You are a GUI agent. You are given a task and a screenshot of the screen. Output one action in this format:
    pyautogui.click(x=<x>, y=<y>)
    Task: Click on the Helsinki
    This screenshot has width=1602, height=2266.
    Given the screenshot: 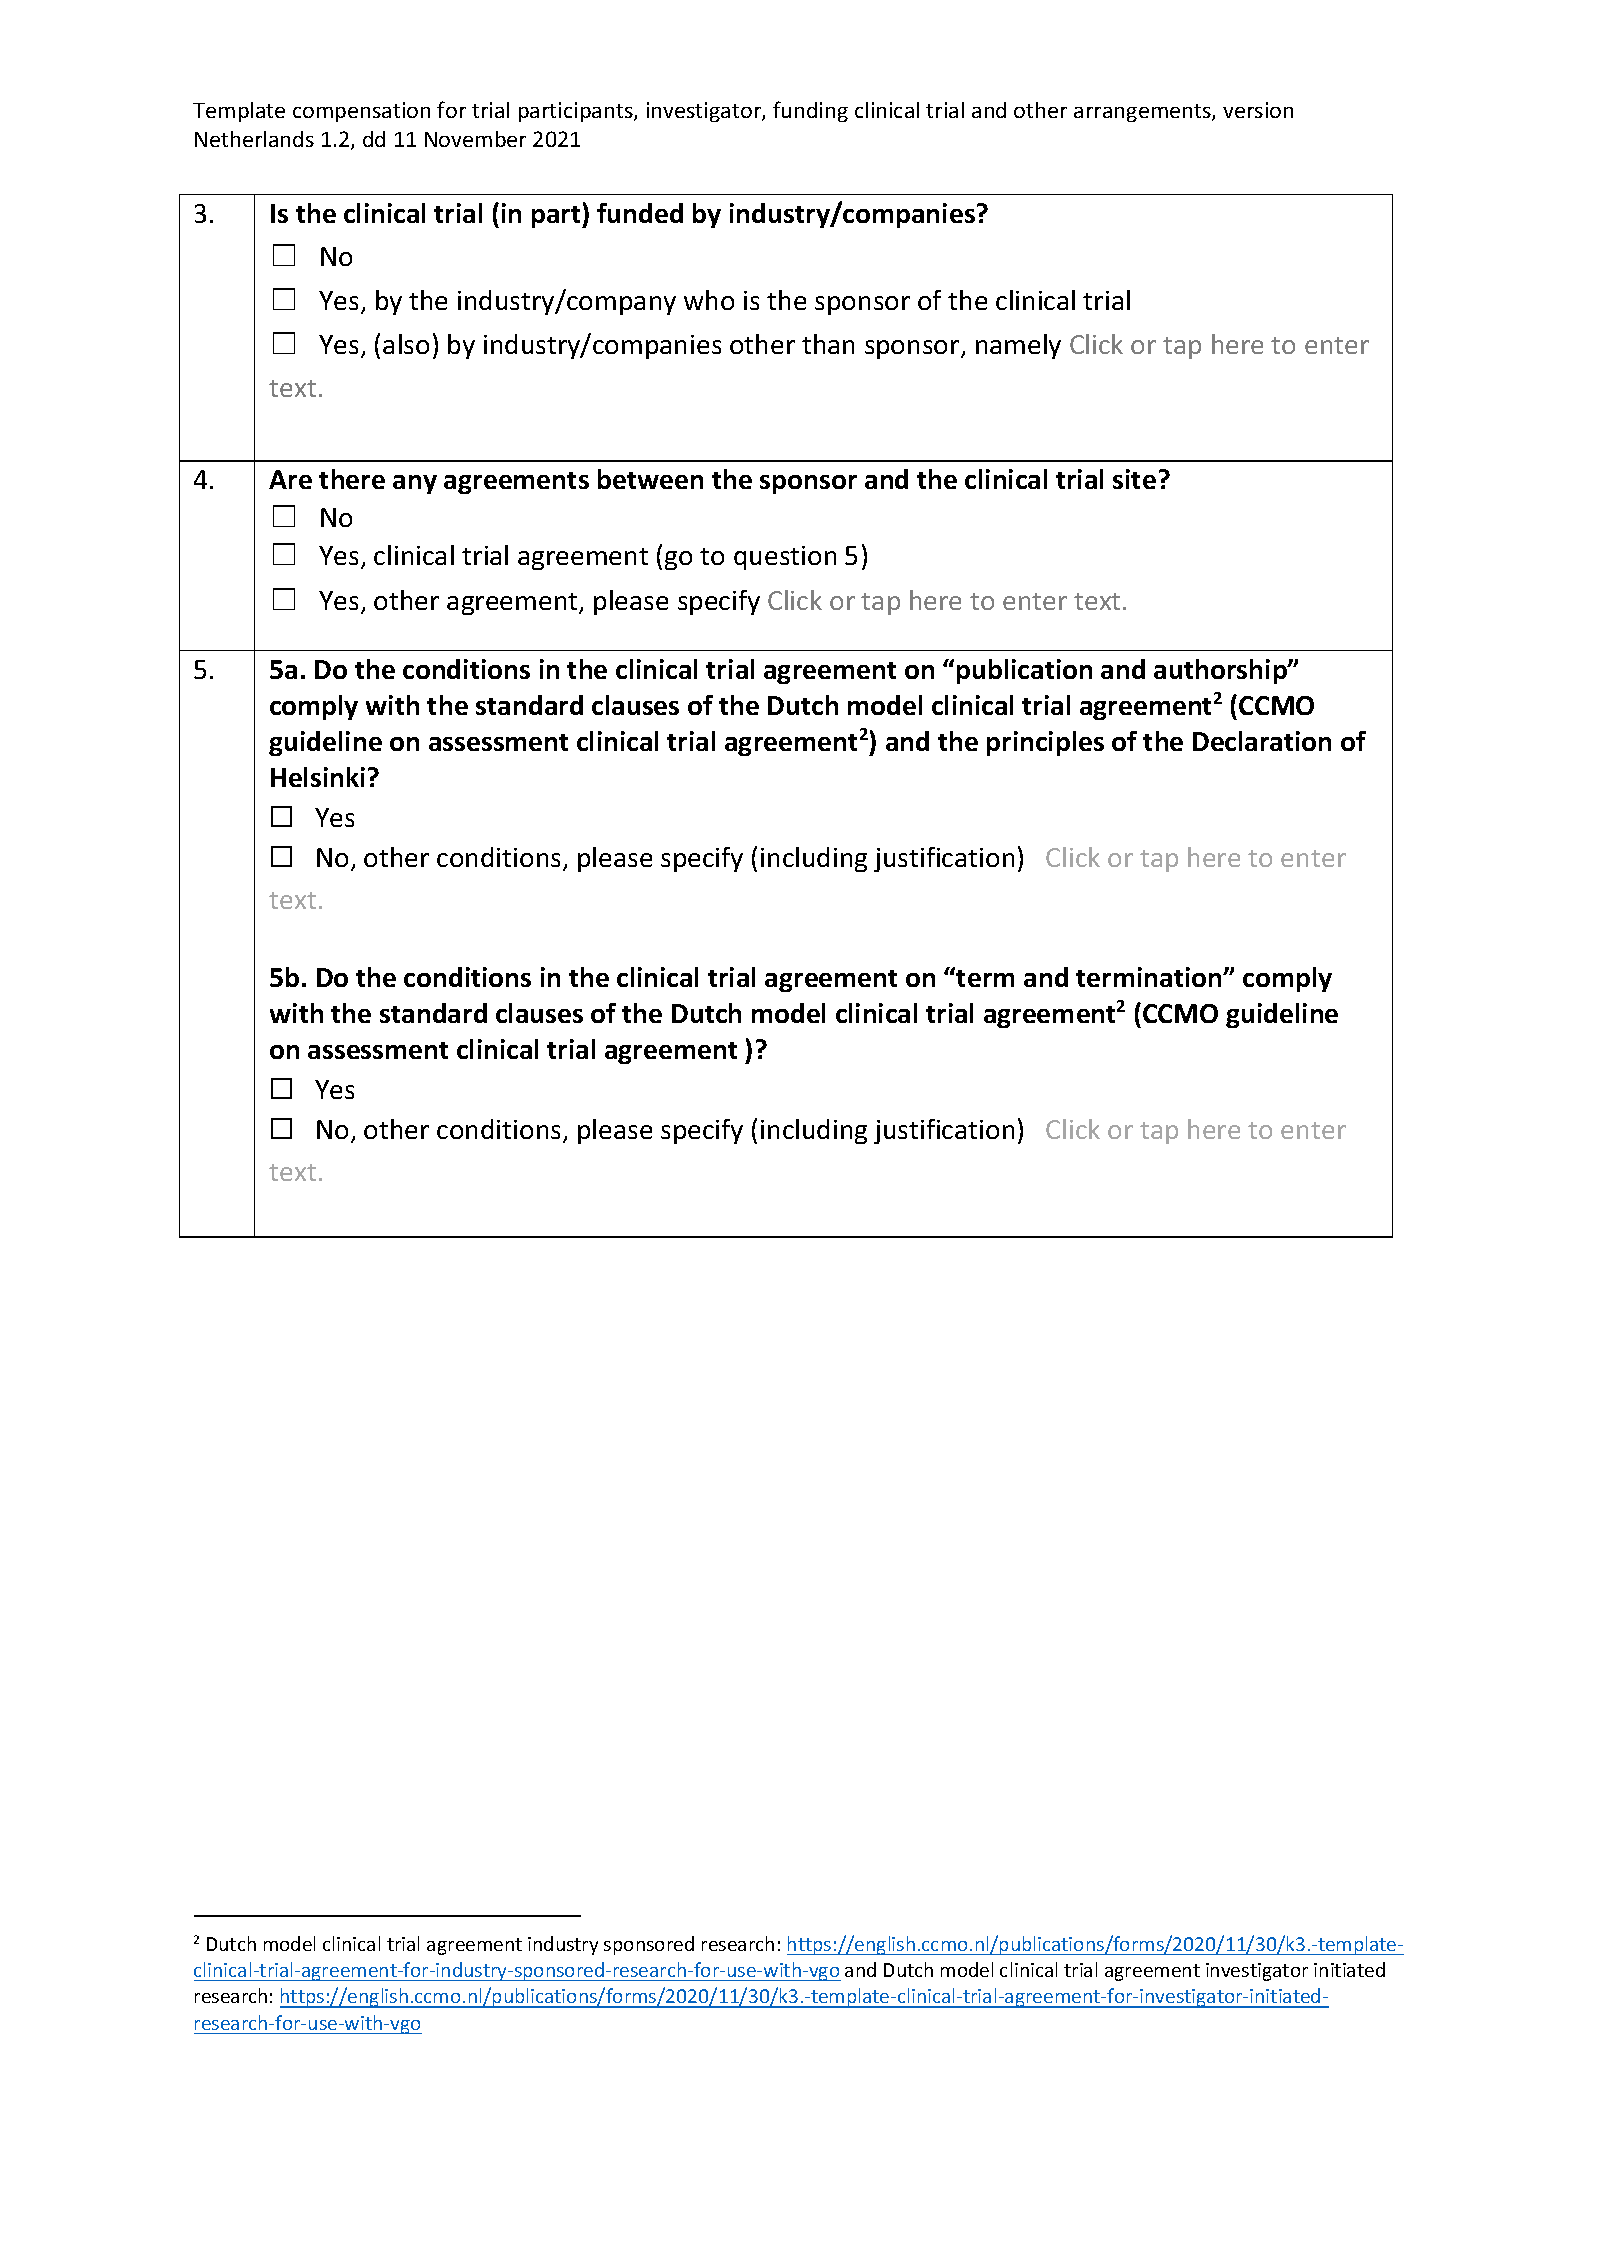 What is the action you would take?
    pyautogui.click(x=318, y=777)
